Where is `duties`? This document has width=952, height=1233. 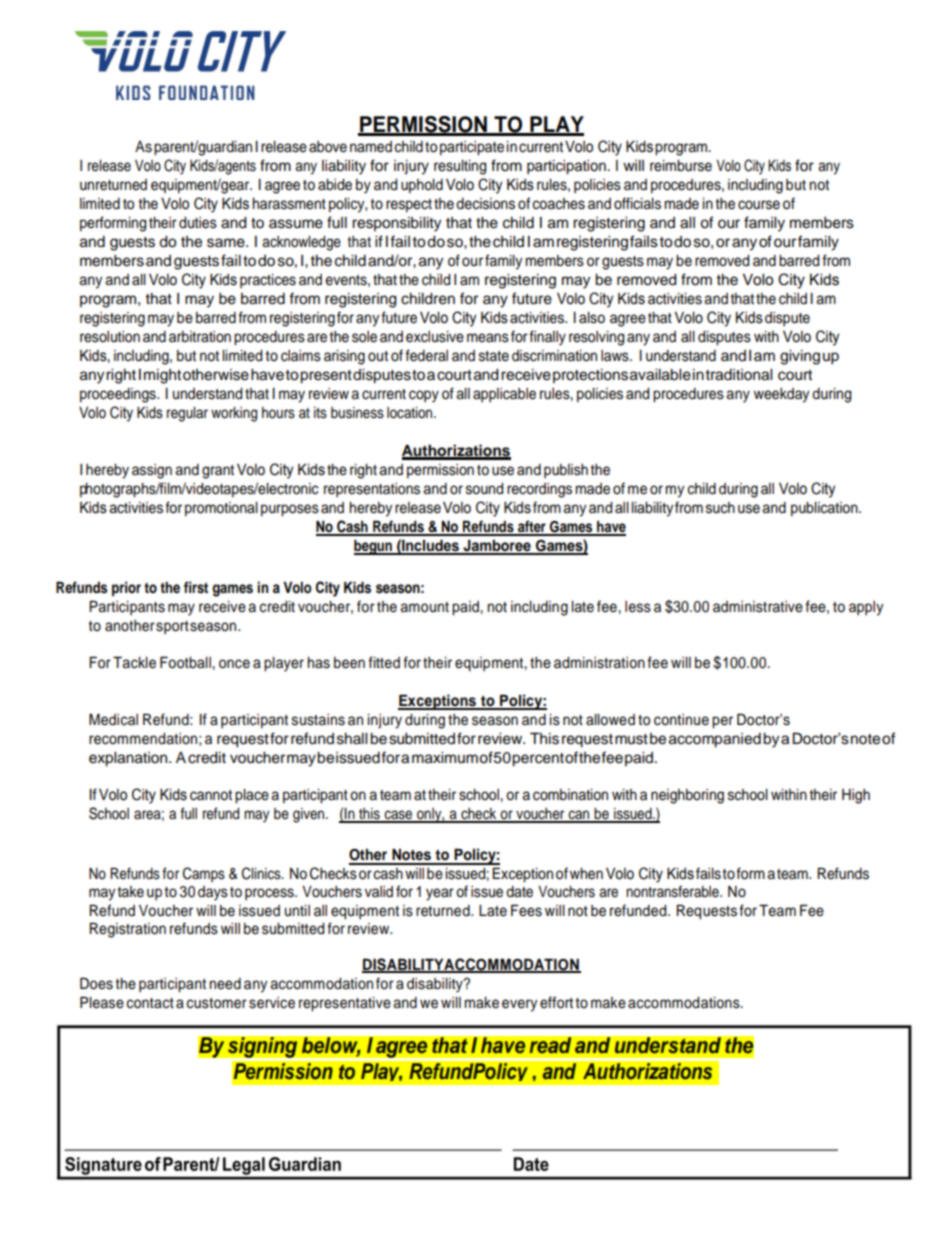
duties is located at coordinates (198, 223).
